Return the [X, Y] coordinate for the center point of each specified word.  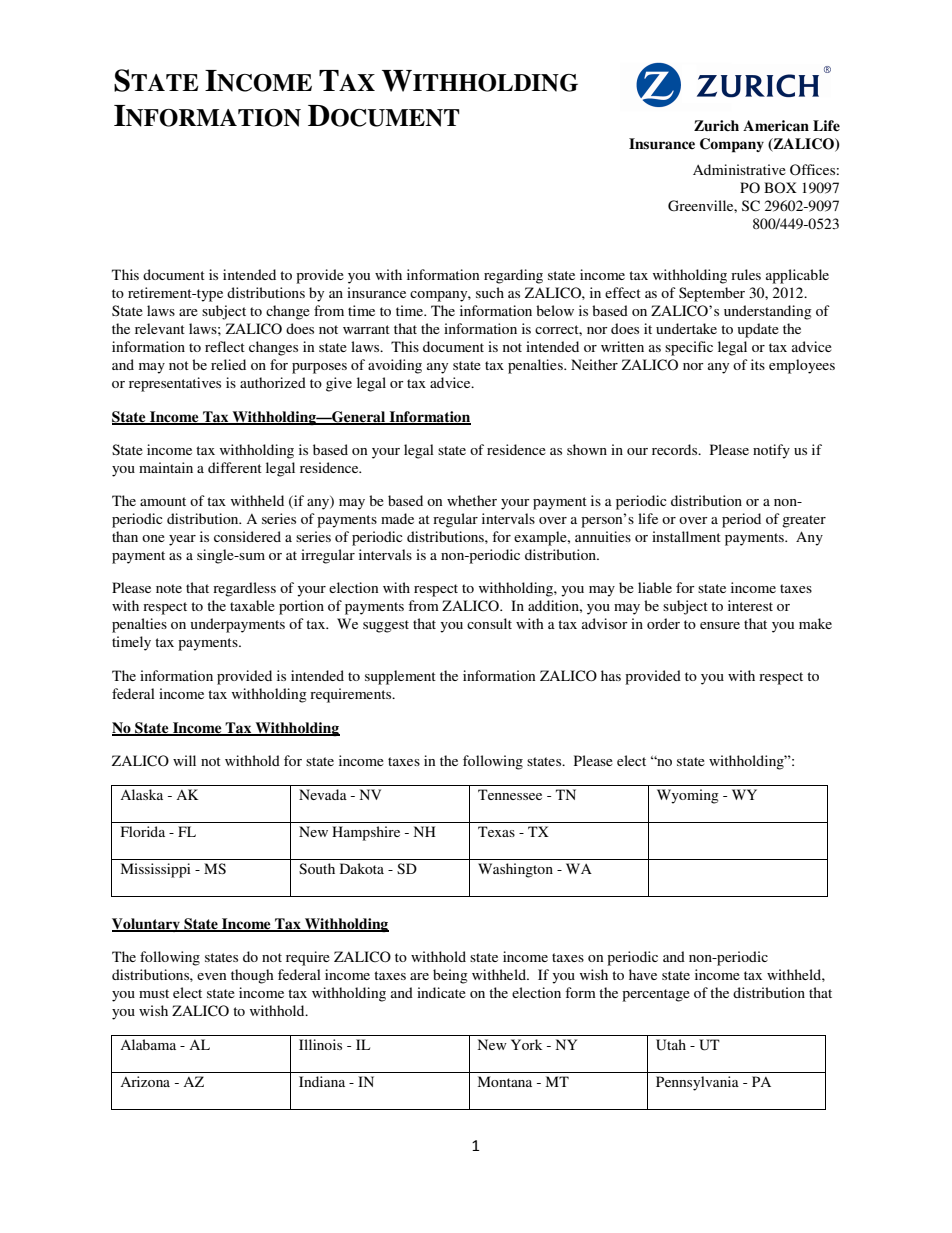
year [182, 540]
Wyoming [688, 796]
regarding [513, 276]
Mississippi [156, 870]
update [758, 330]
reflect [225, 346]
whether [472, 500]
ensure [720, 625]
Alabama [148, 1044]
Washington [515, 870]
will [184, 760]
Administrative [739, 169]
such [490, 292]
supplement [400, 677]
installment [686, 536]
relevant [160, 328]
